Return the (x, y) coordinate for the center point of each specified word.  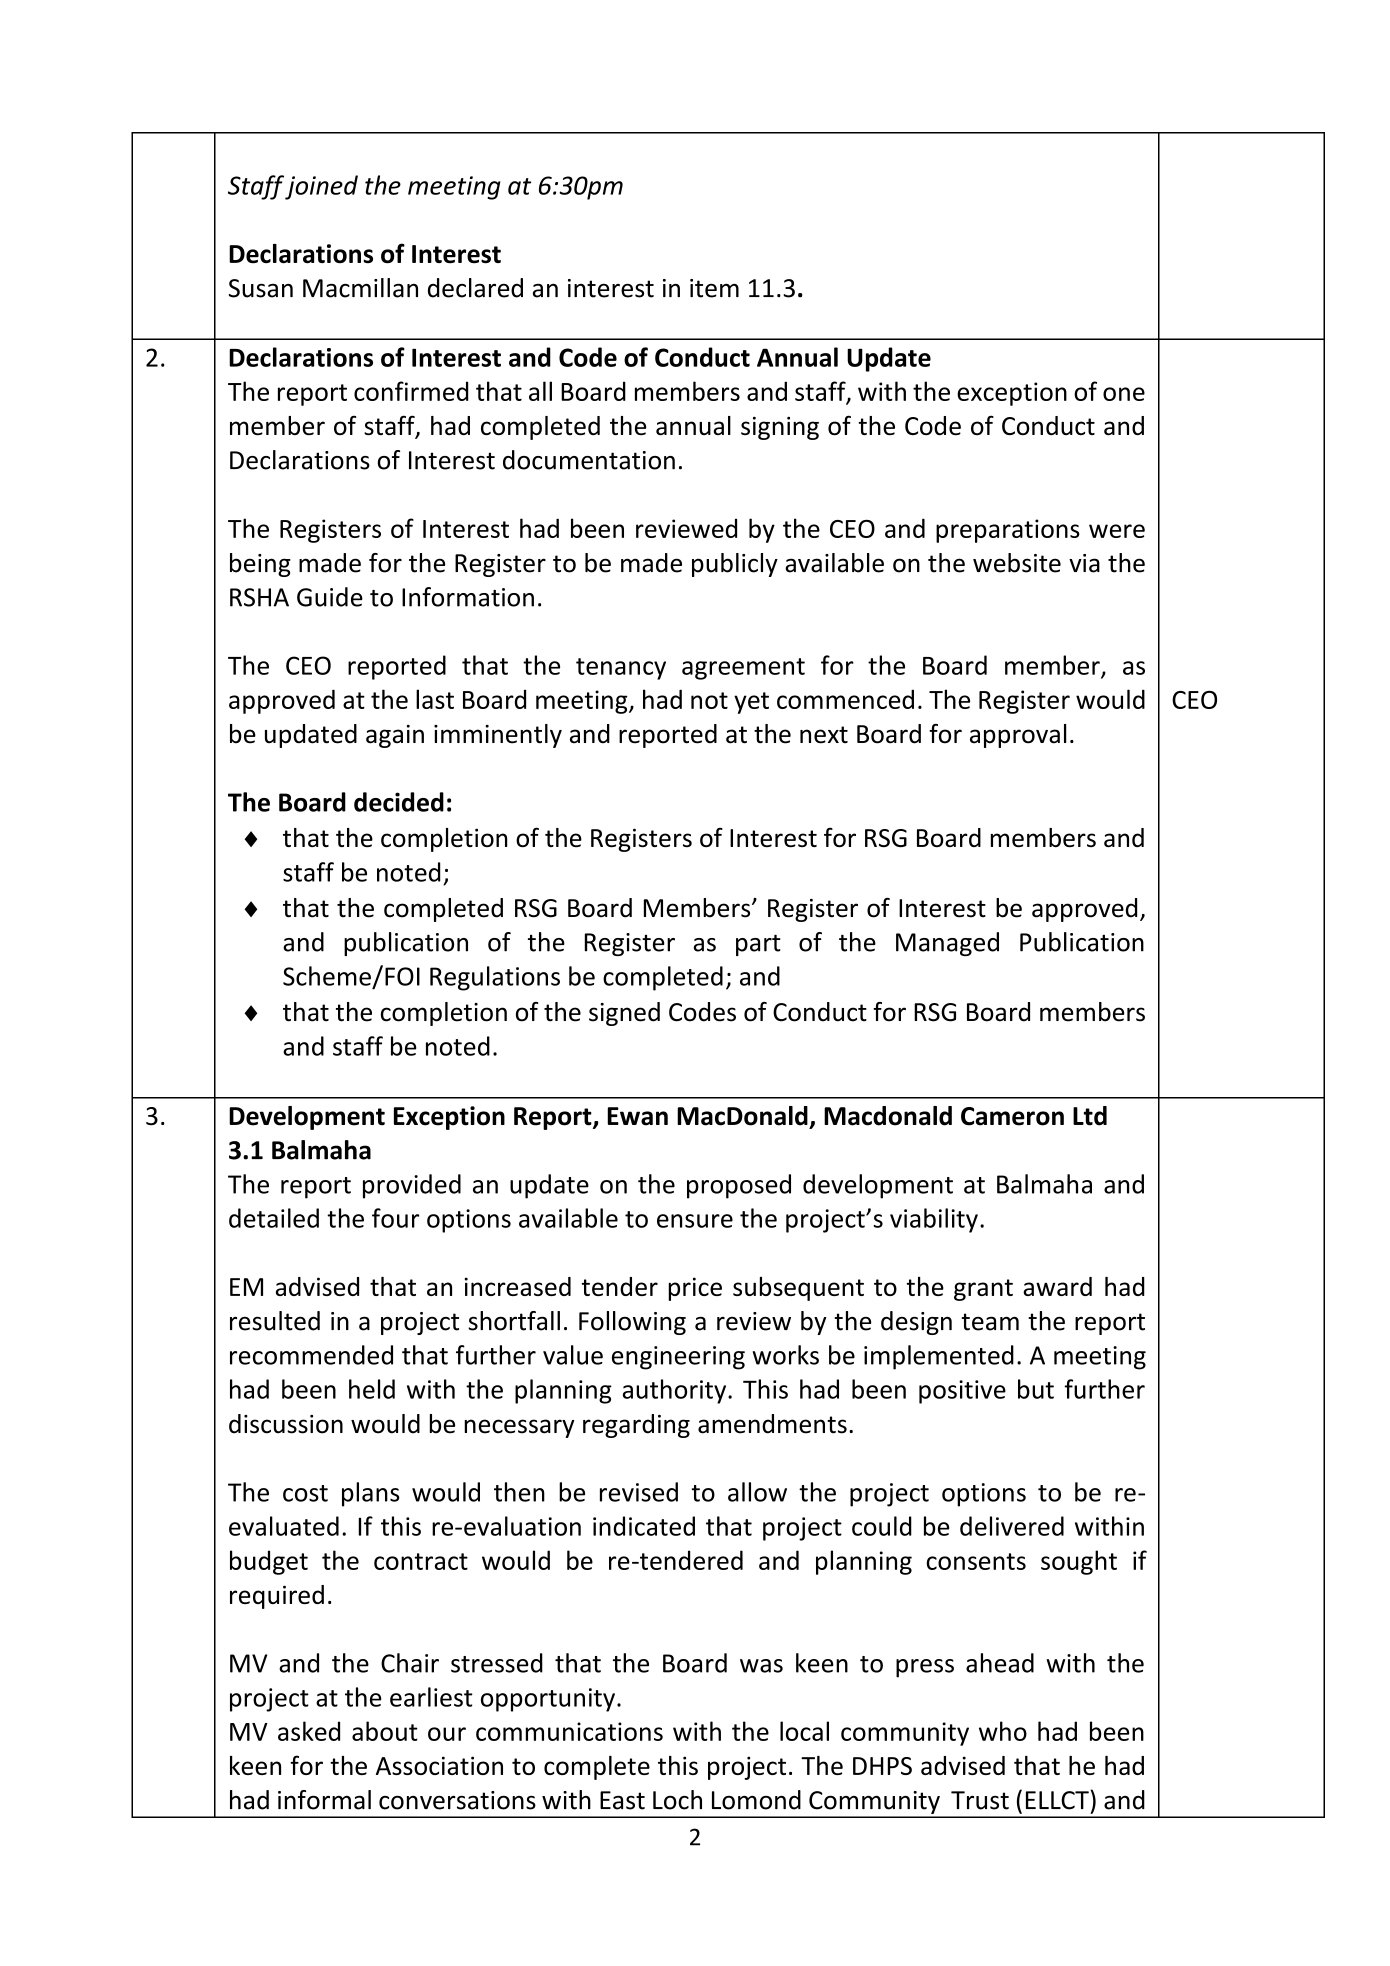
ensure (695, 1221)
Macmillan (360, 288)
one (1124, 394)
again (395, 736)
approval (1018, 736)
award (1057, 1286)
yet (751, 703)
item (714, 288)
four (395, 1218)
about (385, 1731)
